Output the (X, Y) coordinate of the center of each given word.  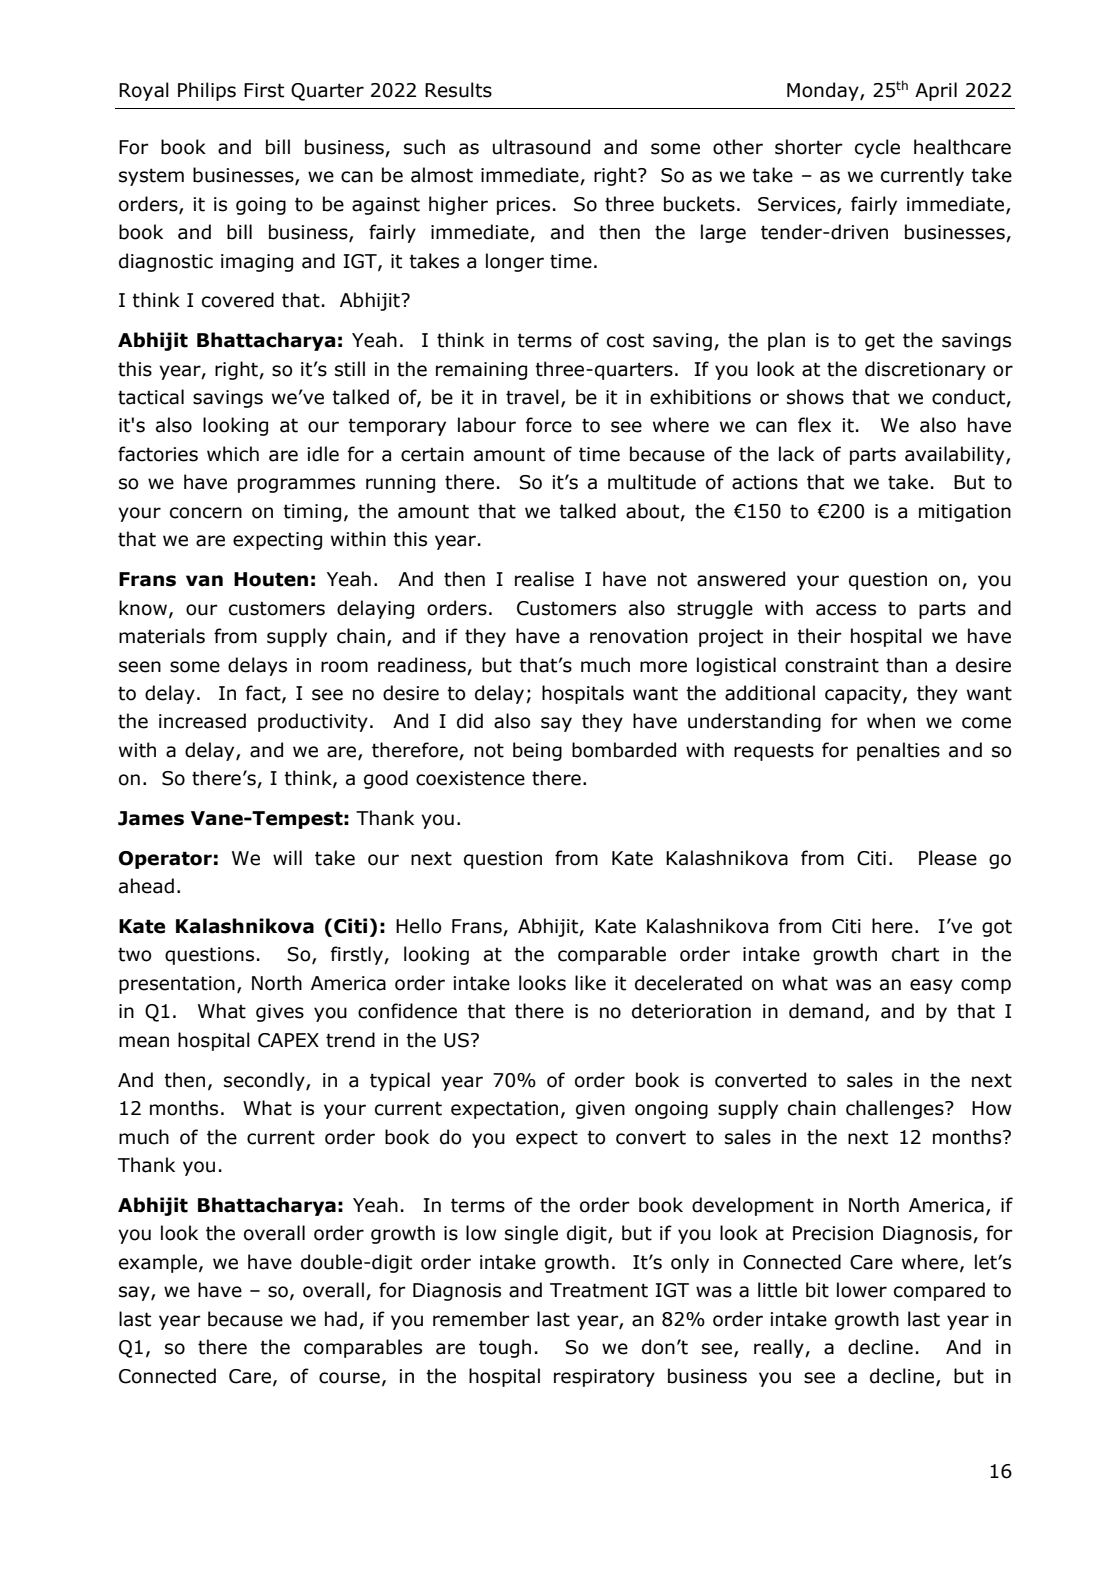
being (537, 751)
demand (826, 1011)
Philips (207, 91)
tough (505, 1348)
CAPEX (288, 1040)
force (549, 425)
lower (862, 1290)
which (233, 454)
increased (202, 721)
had (341, 1319)
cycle (877, 148)
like (590, 983)
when (891, 721)
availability (956, 455)
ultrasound (541, 147)
